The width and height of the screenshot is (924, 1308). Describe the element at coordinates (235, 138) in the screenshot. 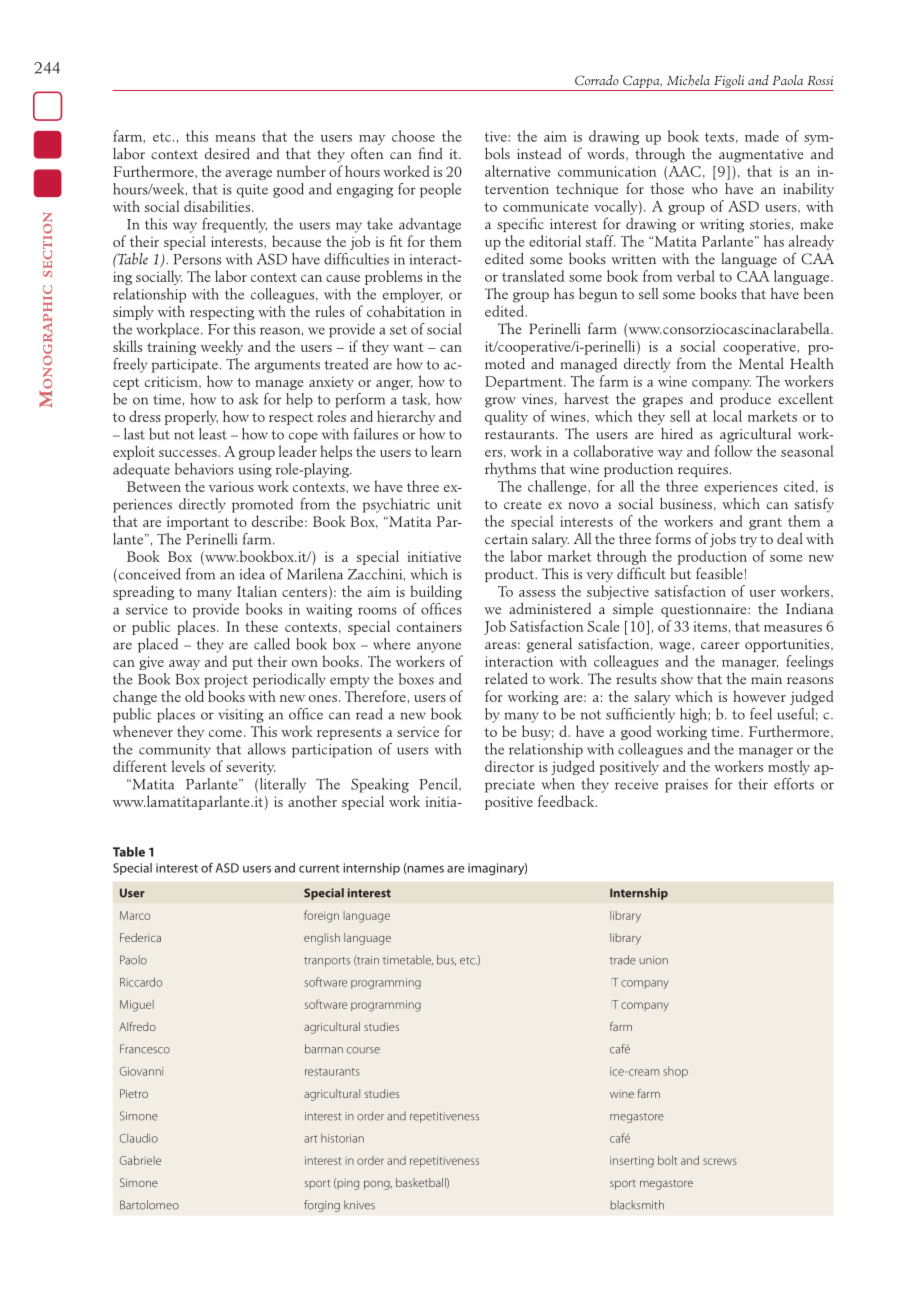

I see `means` at that location.
